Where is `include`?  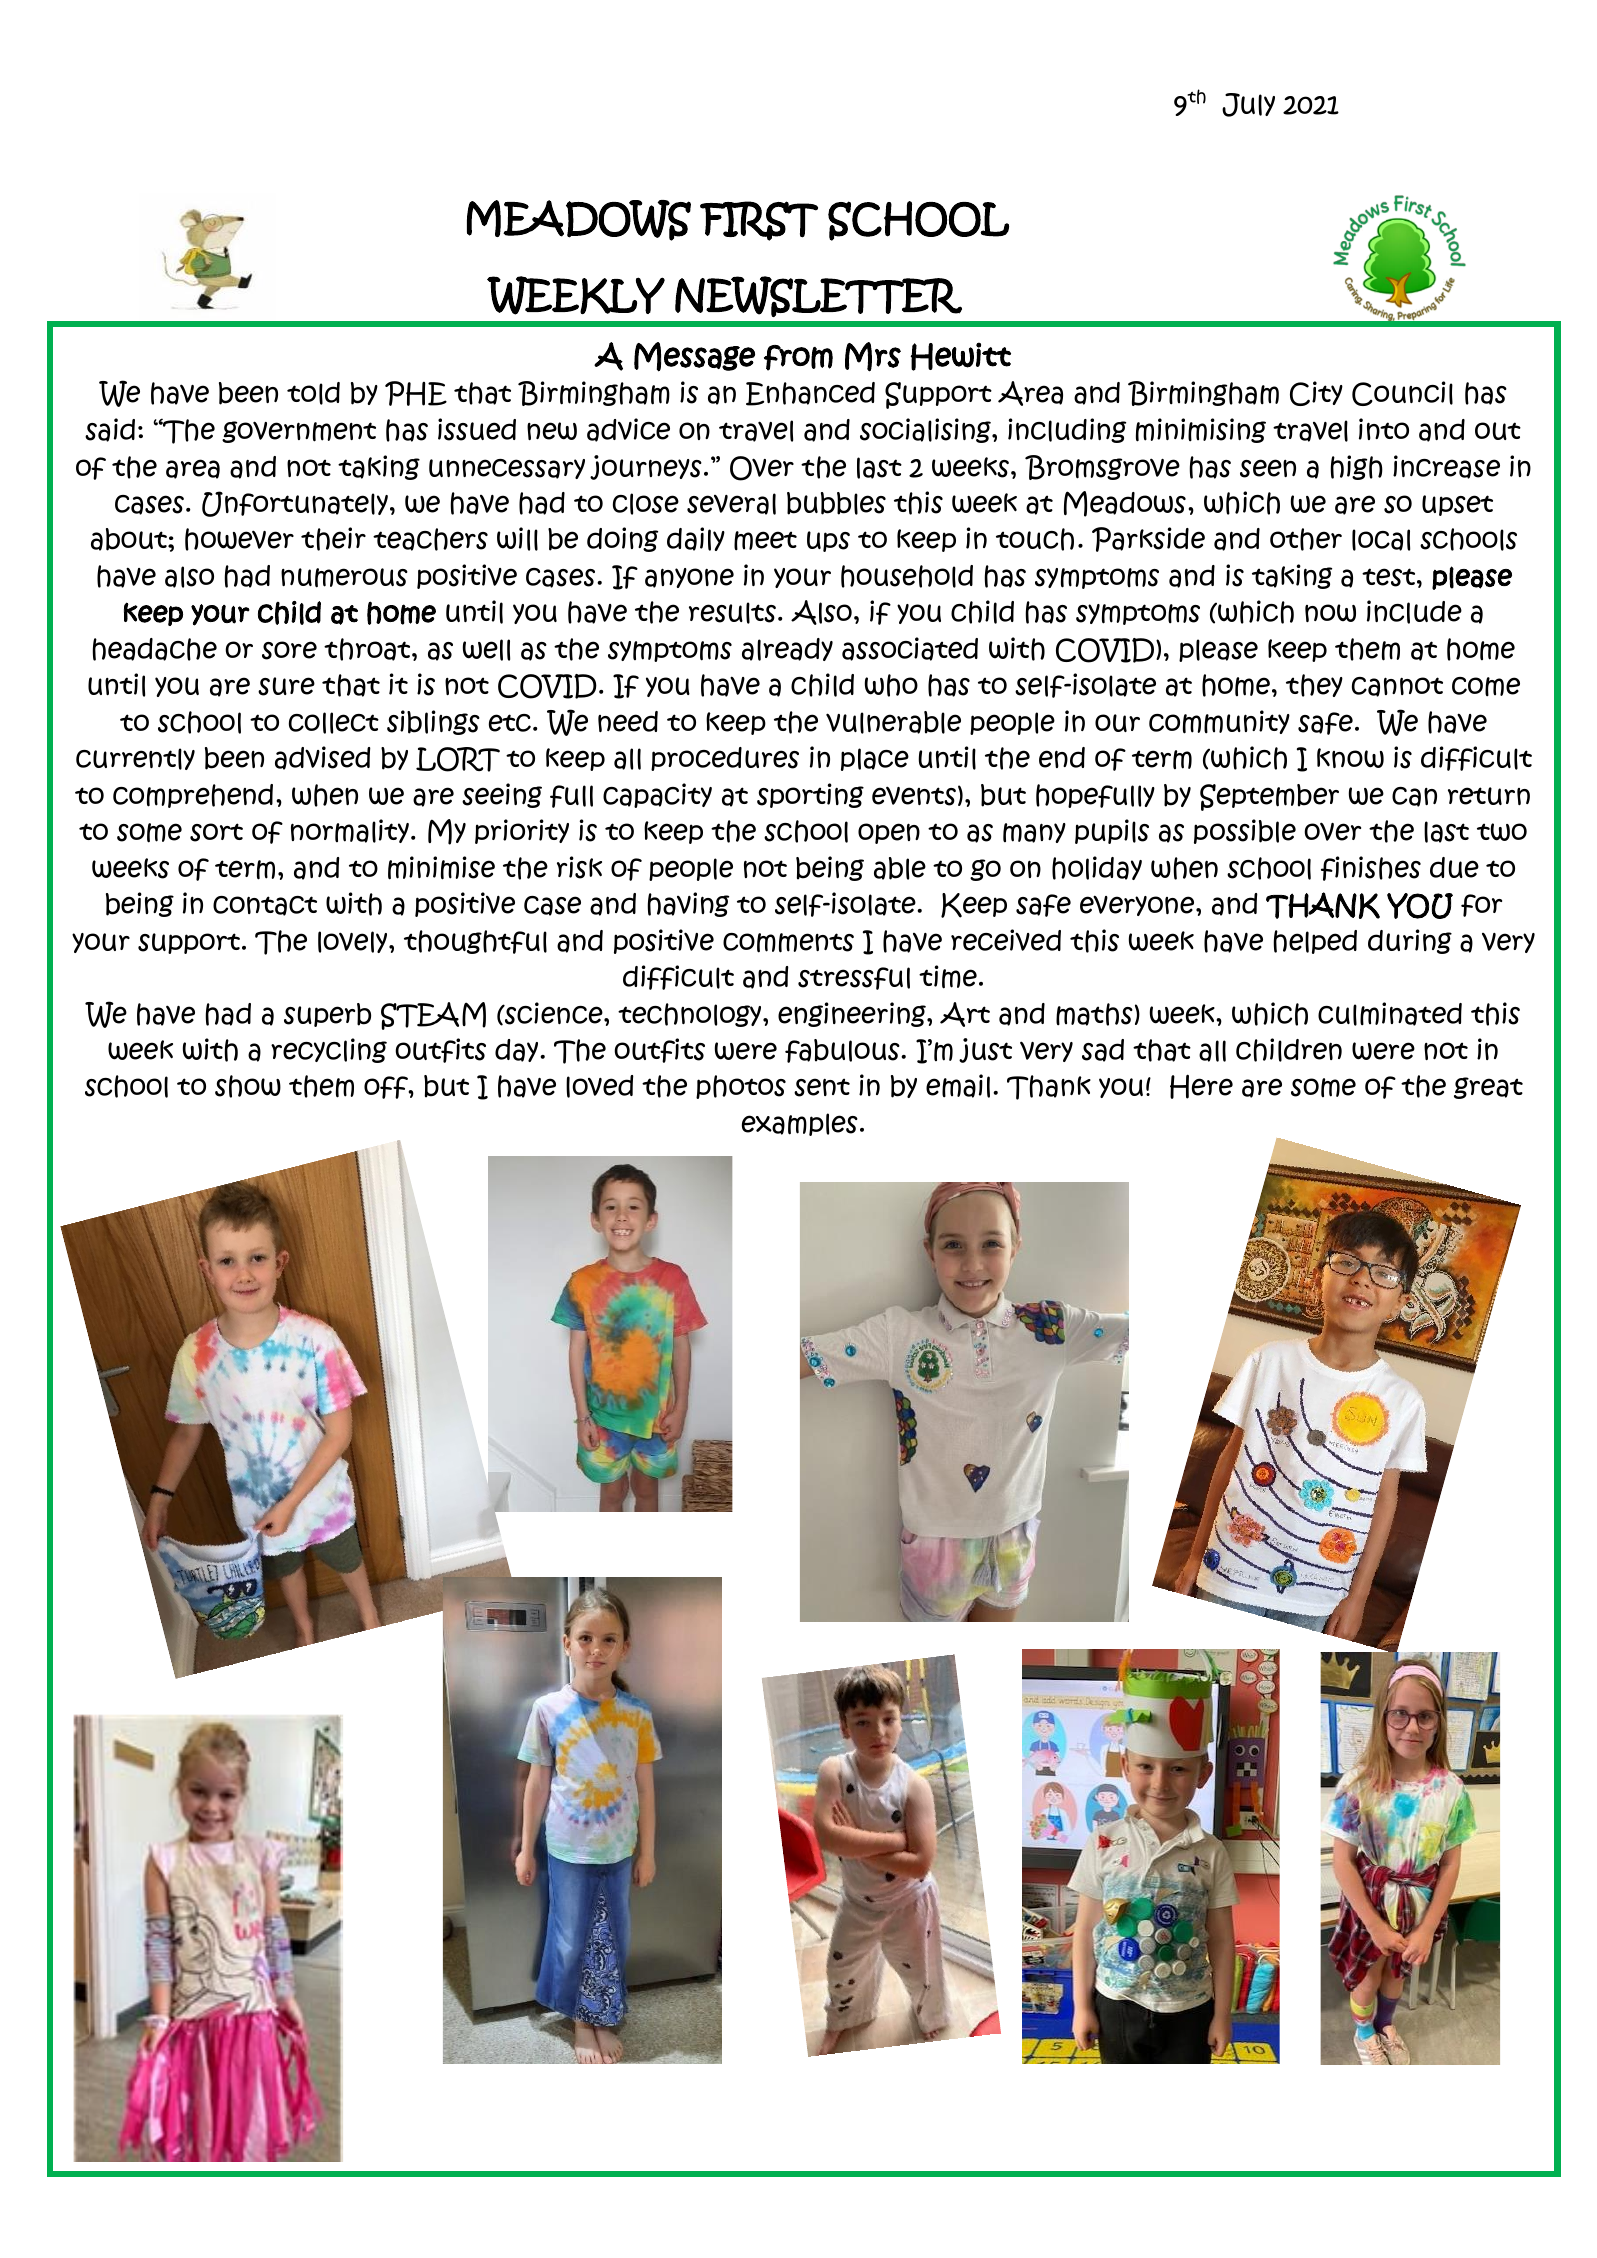
include is located at coordinates (1414, 612).
